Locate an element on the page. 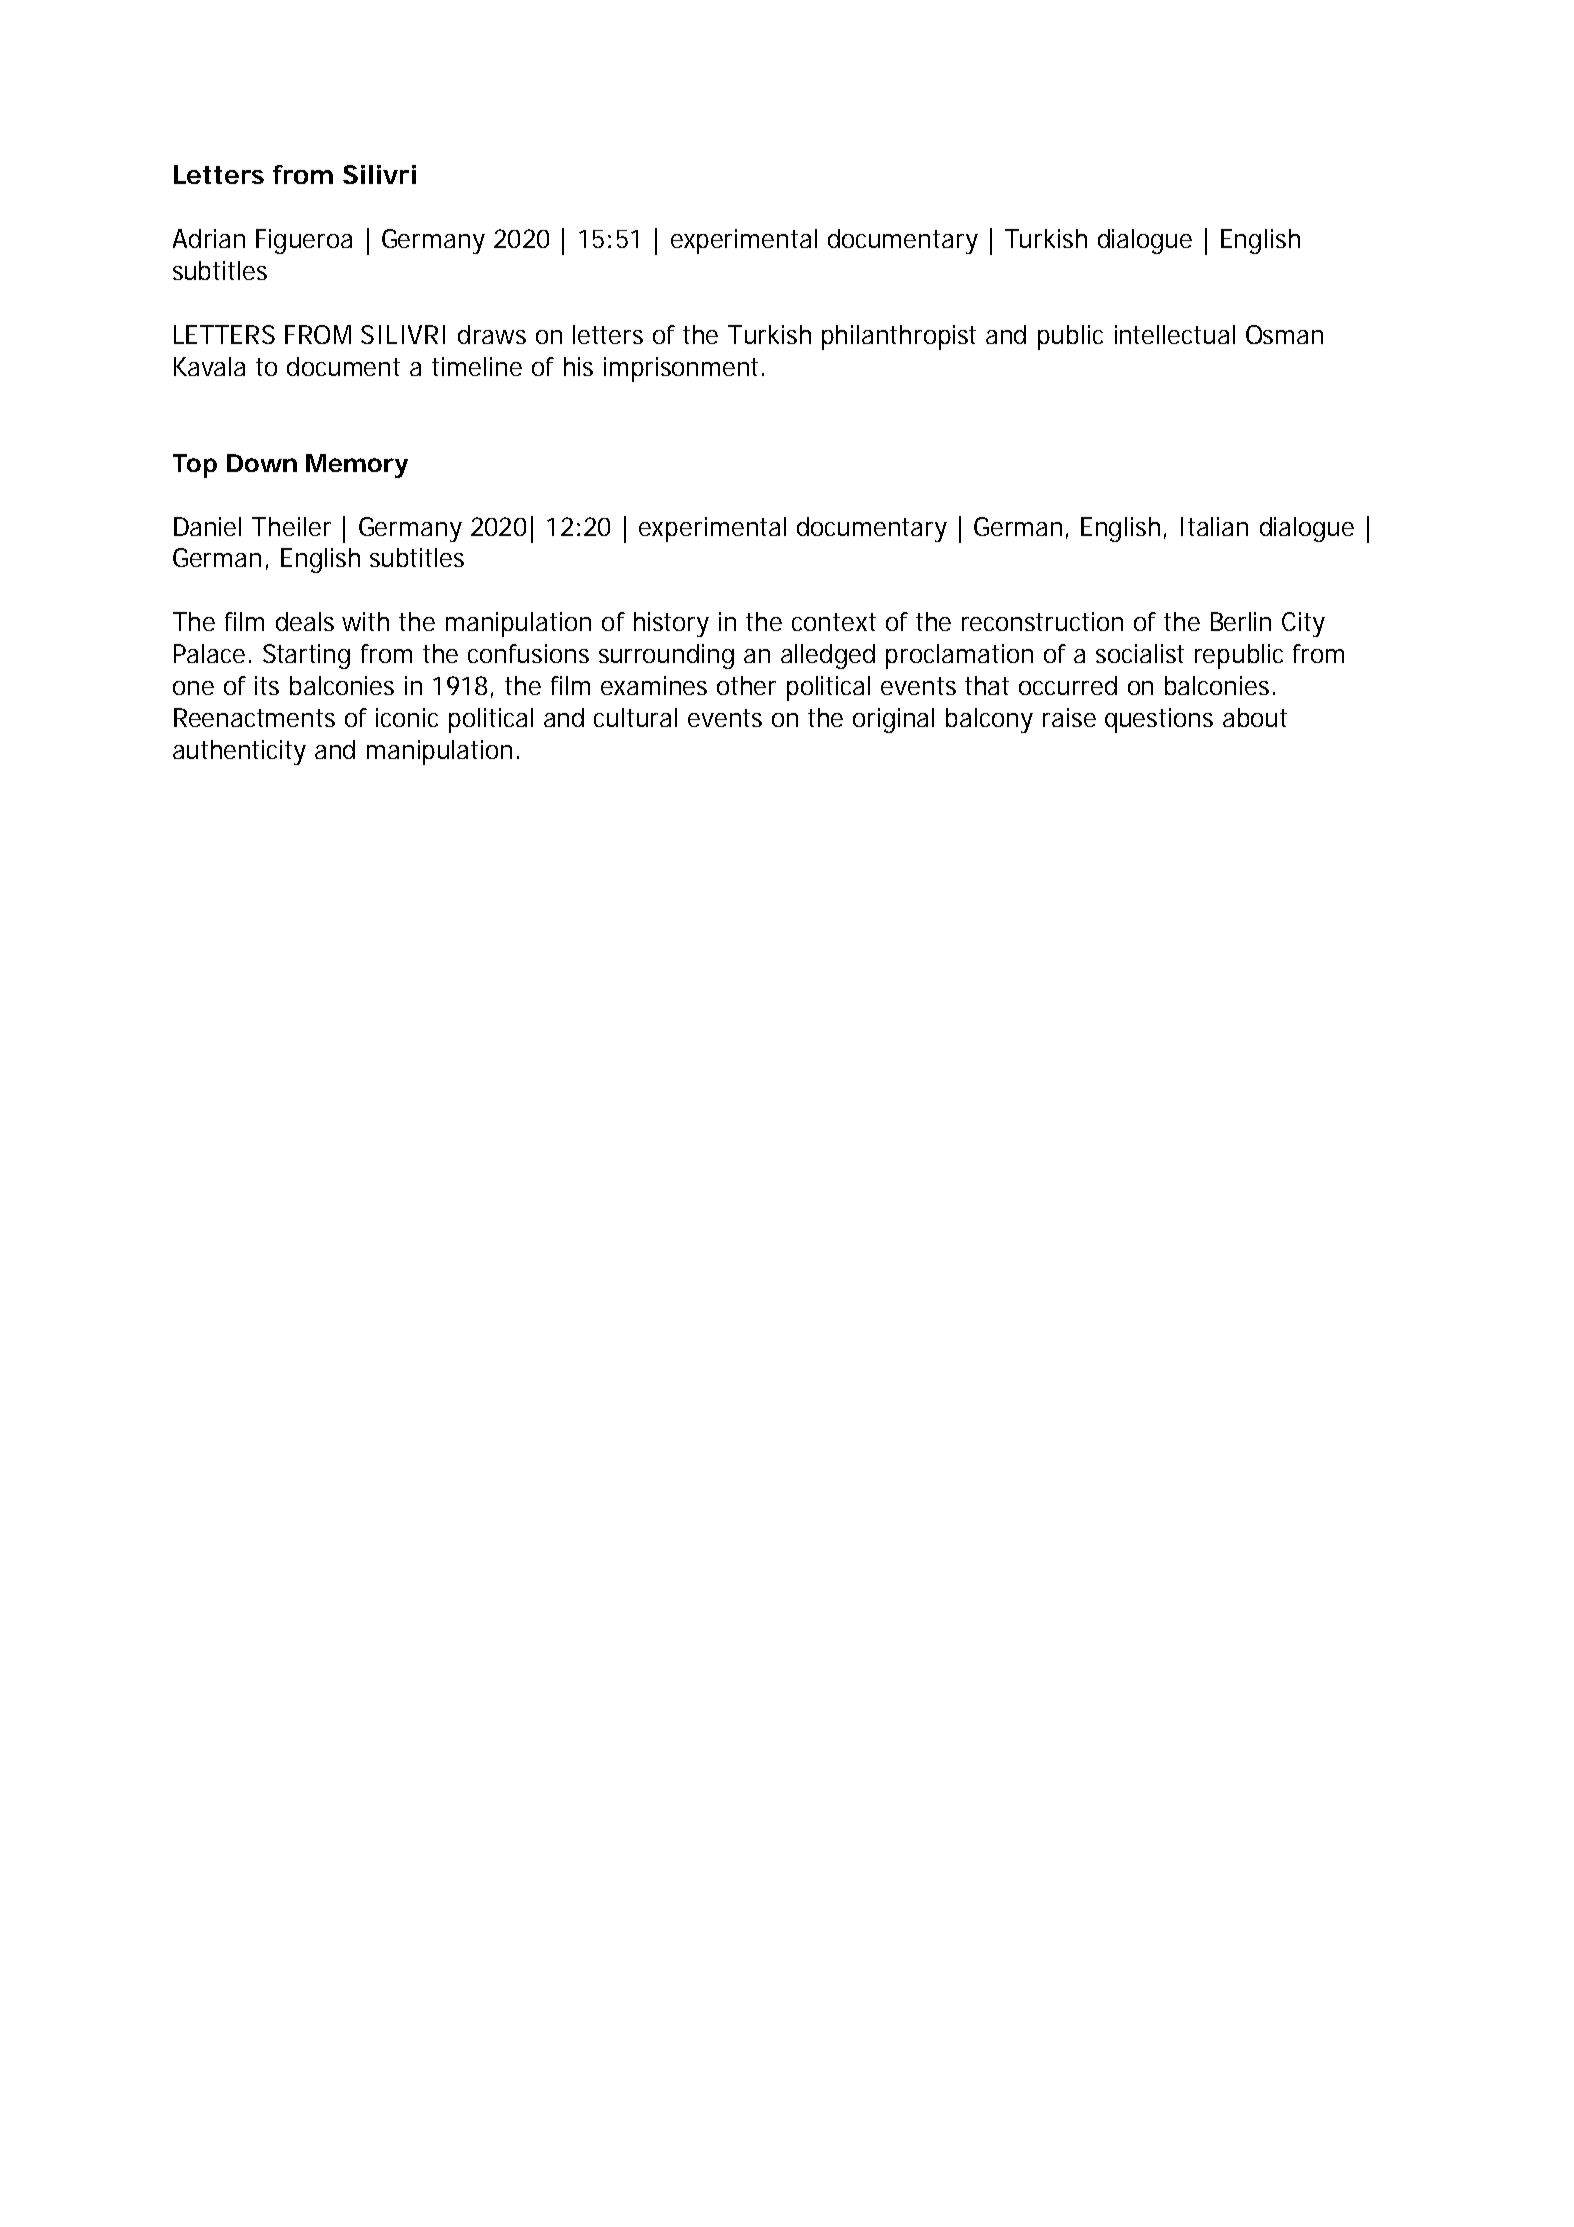 Image resolution: width=1574 pixels, height=2227 pixels. other is located at coordinates (746, 685).
